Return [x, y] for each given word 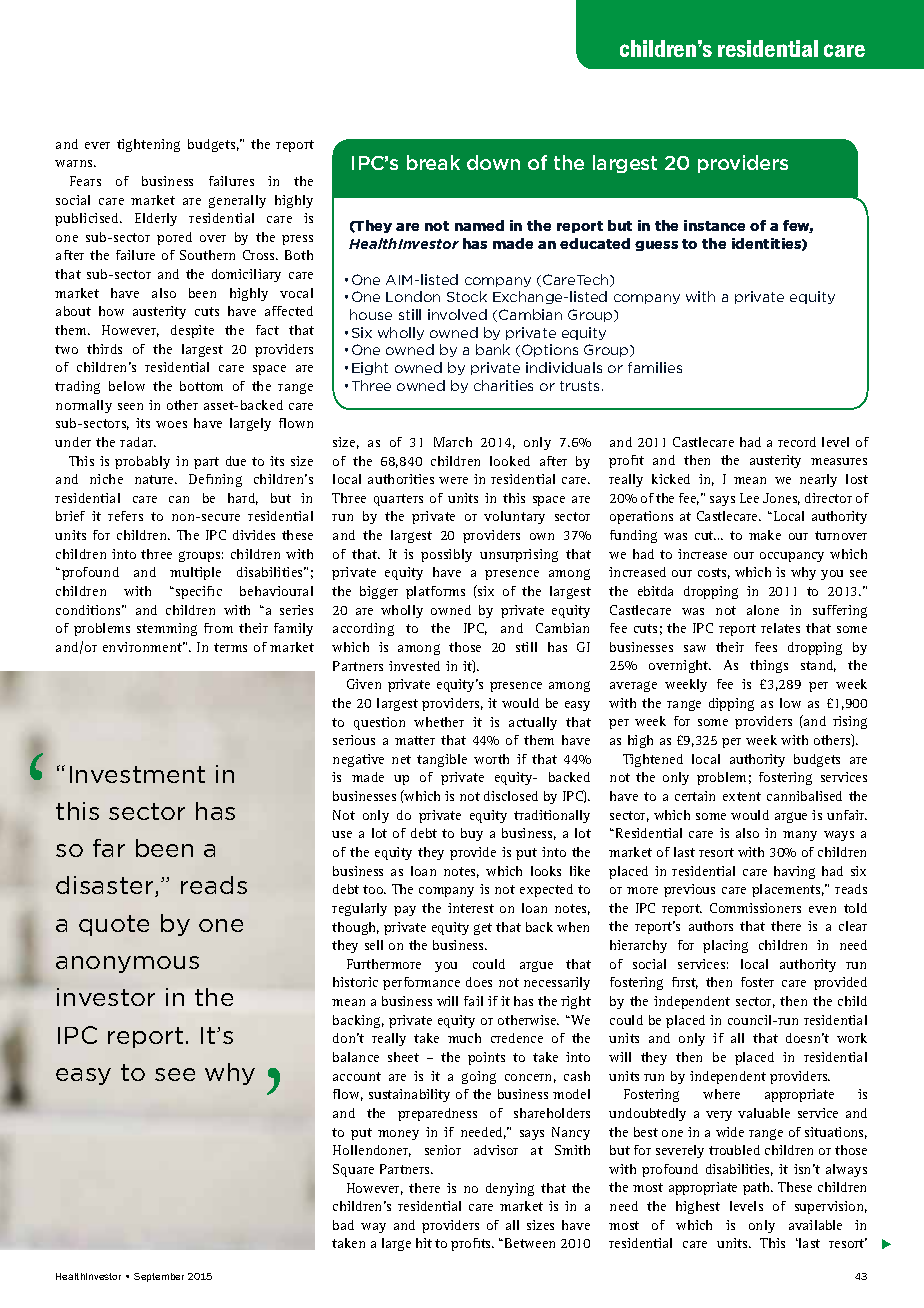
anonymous [127, 964]
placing [725, 946]
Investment [137, 774]
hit [424, 1243]
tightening [148, 145]
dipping [731, 704]
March [453, 442]
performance [421, 983]
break [433, 162]
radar [138, 442]
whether [439, 722]
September [159, 1277]
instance [714, 225]
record [797, 442]
